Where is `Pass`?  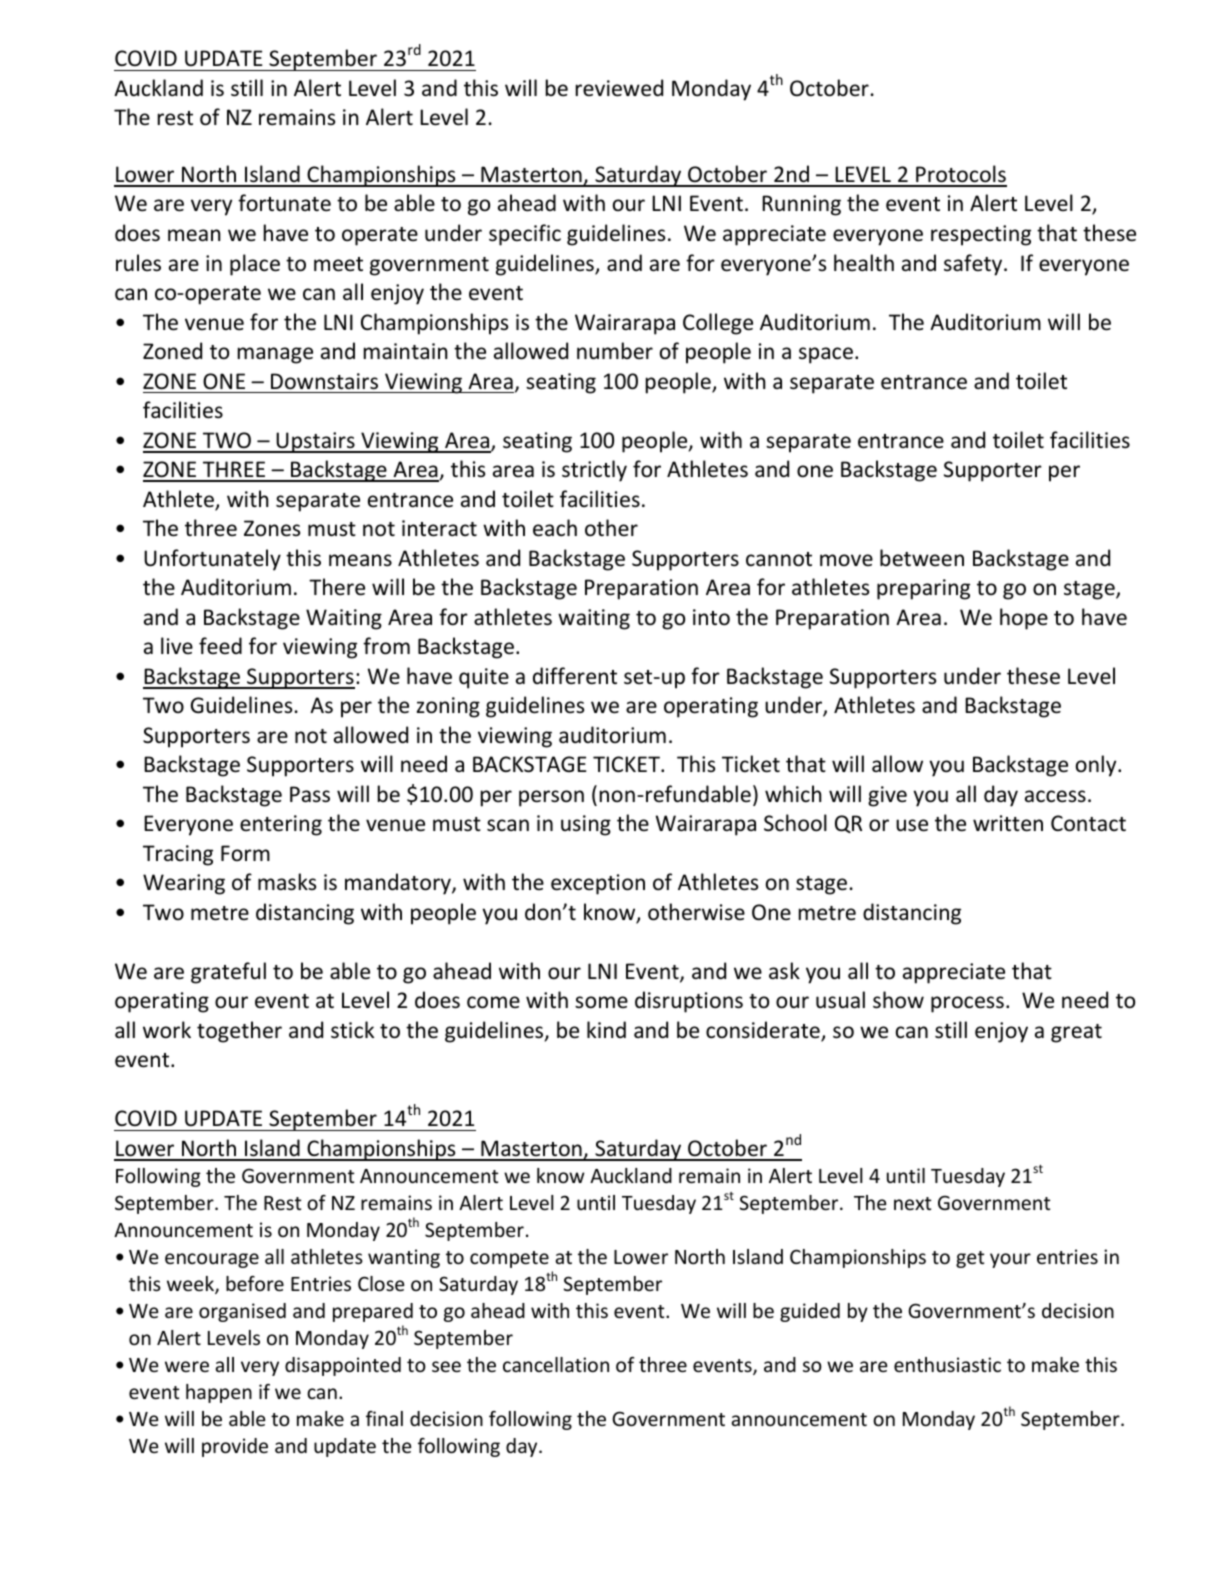
Pass is located at coordinates (310, 794).
